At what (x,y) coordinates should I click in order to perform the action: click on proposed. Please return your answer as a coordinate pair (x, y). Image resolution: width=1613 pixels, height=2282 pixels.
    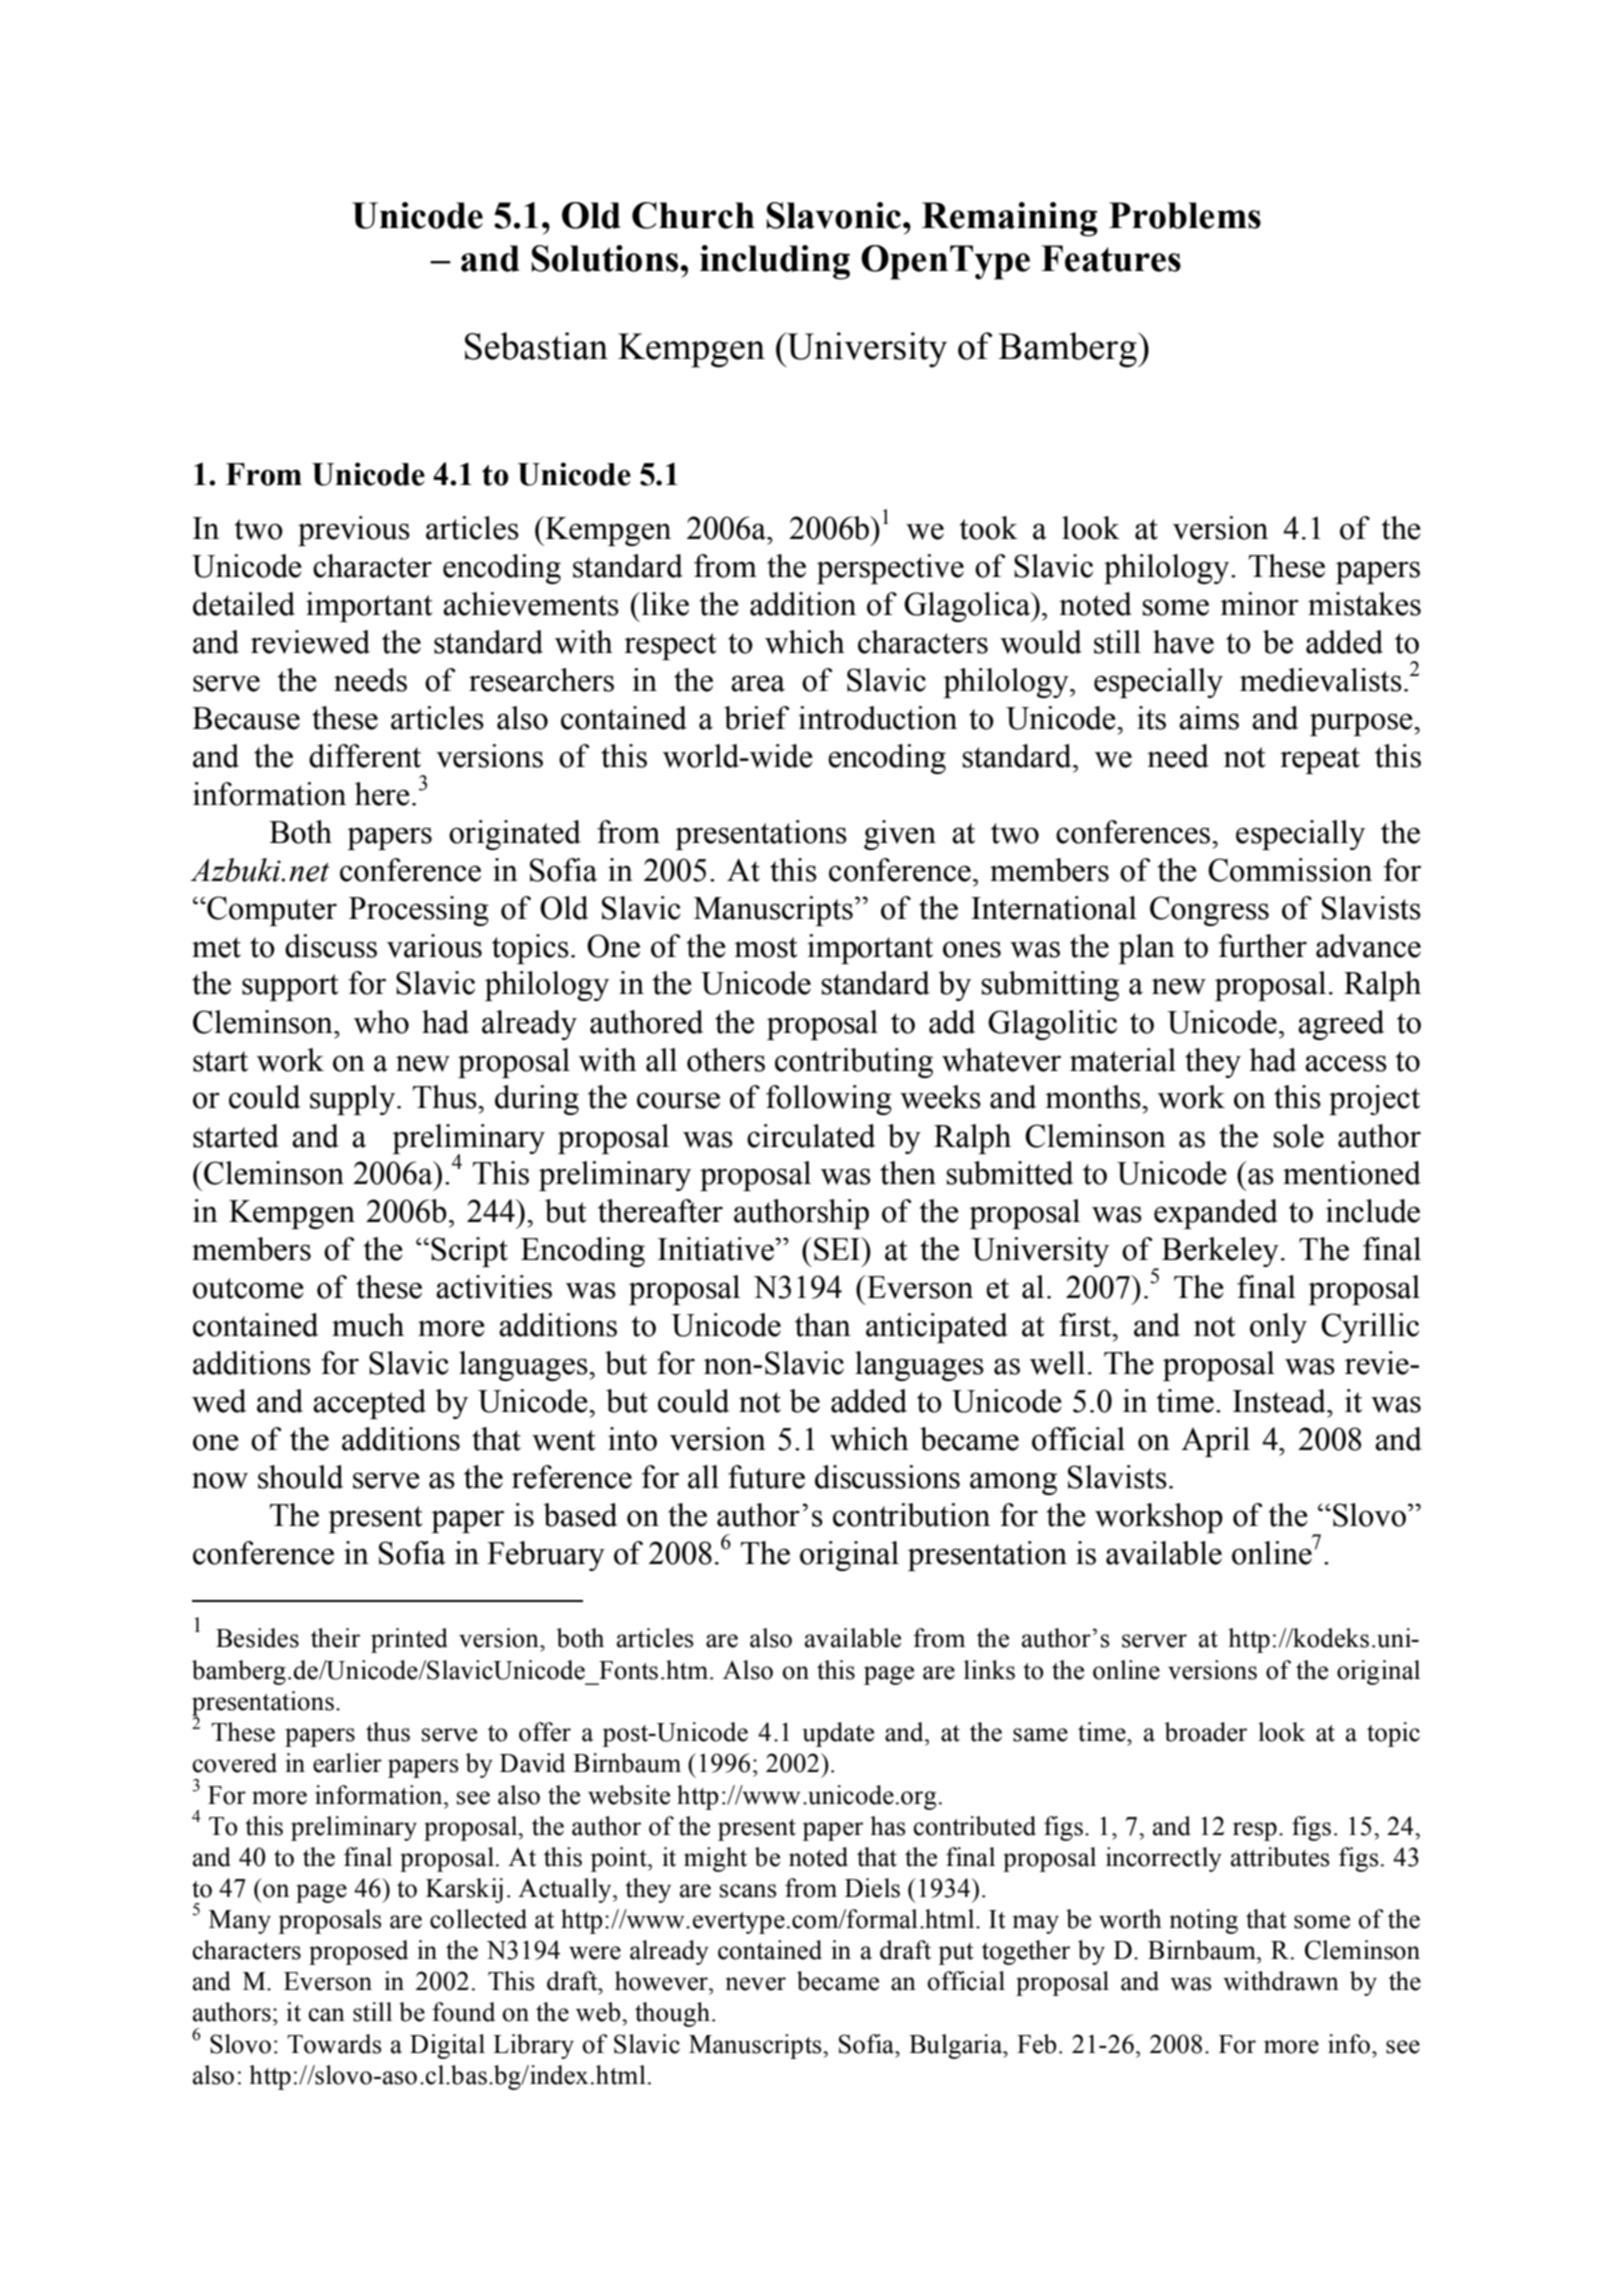
    Looking at the image, I should click on (358, 1952).
